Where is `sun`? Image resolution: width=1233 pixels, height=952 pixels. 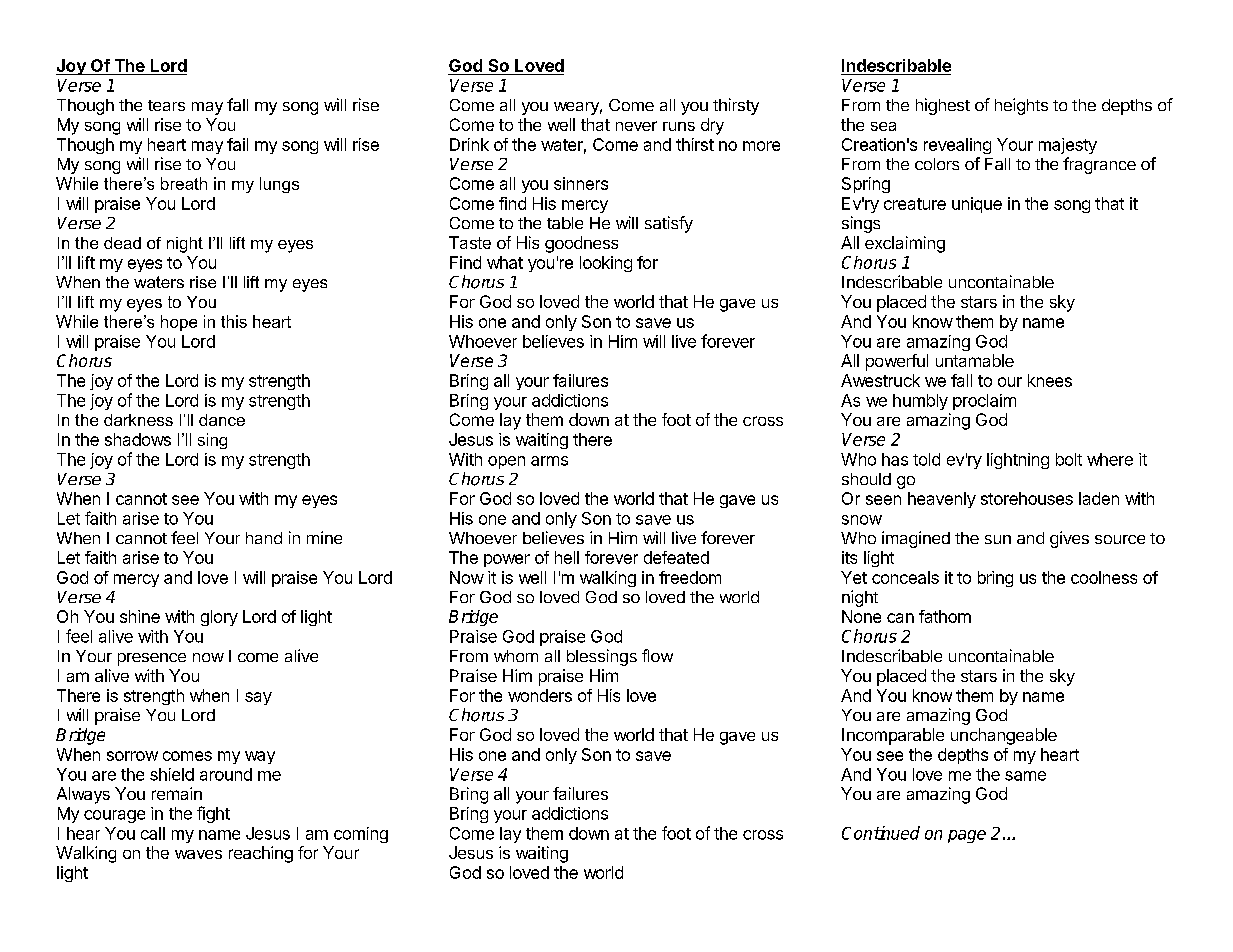
sun is located at coordinates (998, 539).
